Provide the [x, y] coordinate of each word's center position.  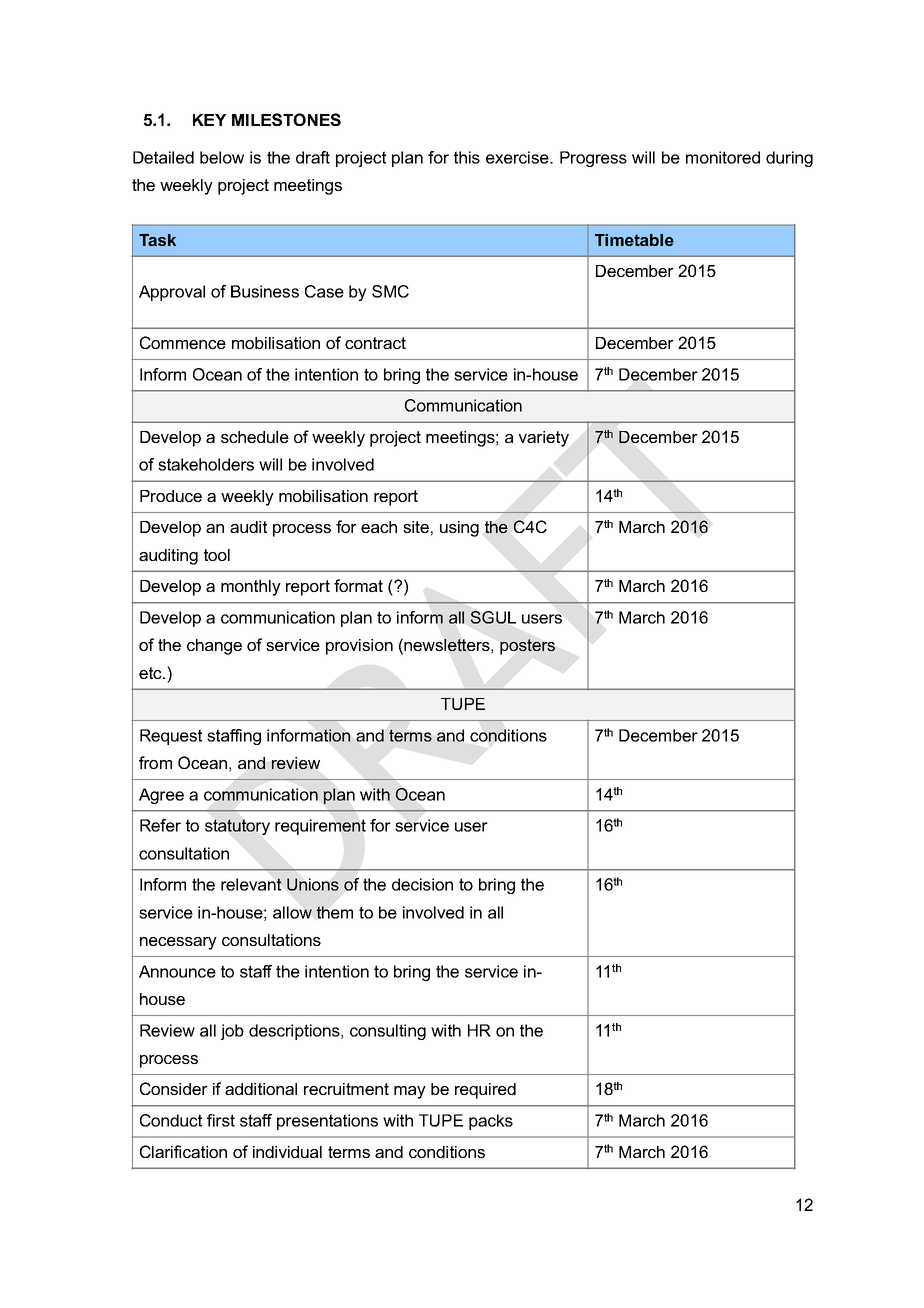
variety [544, 439]
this [467, 157]
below [222, 157]
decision [422, 884]
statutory [237, 827]
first [221, 1120]
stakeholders [206, 464]
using [459, 529]
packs [491, 1122]
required [485, 1091]
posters [527, 647]
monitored [723, 157]
